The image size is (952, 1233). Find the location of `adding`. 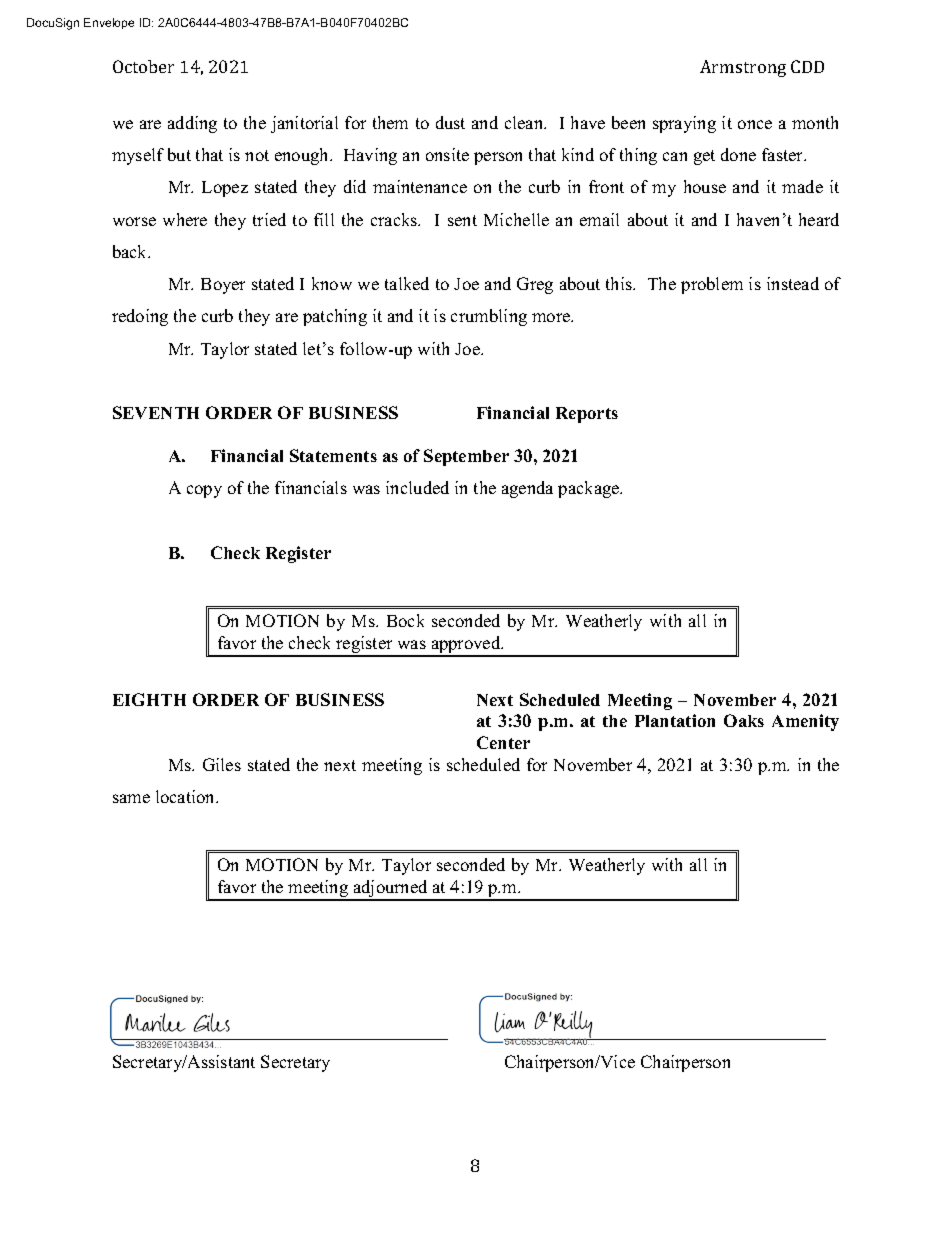

adding is located at coordinates (192, 124).
